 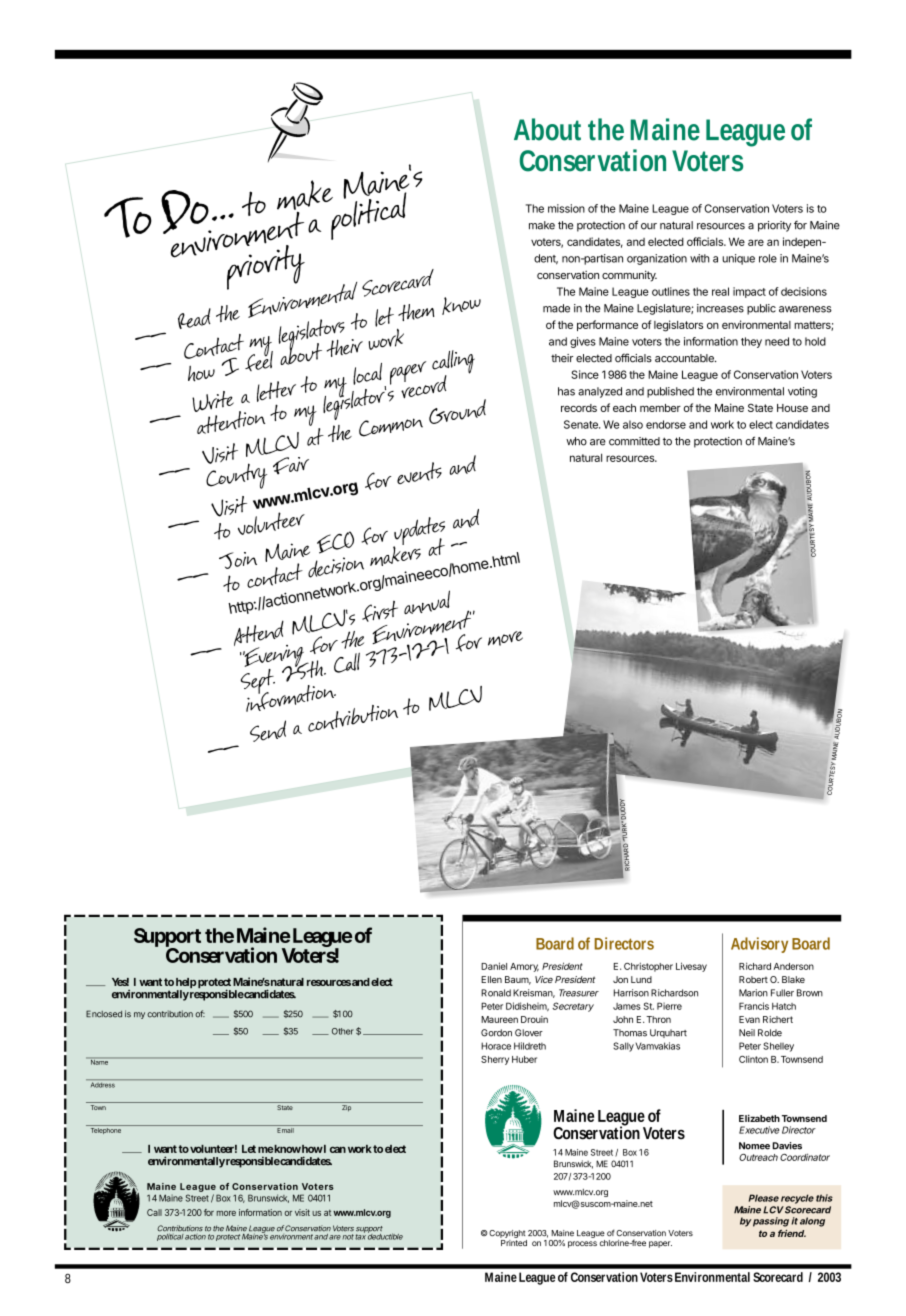 I want to click on Copyright, so click(x=506, y=1234).
